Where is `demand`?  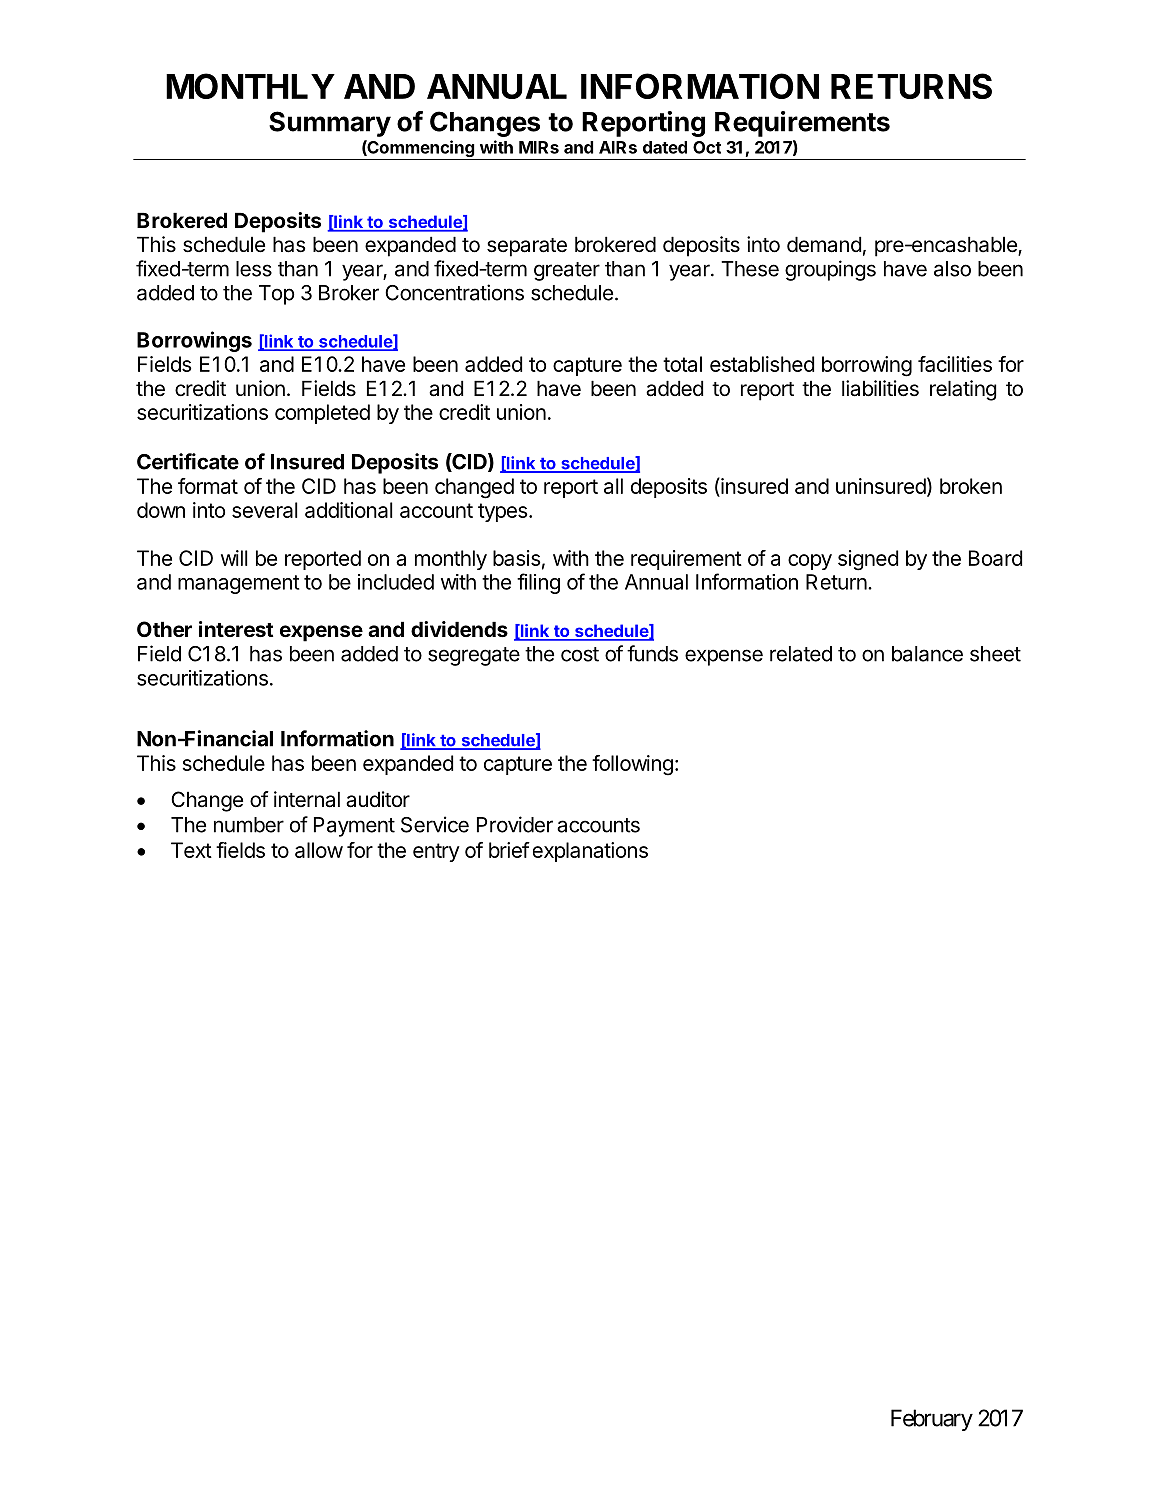
demand is located at coordinates (824, 244).
